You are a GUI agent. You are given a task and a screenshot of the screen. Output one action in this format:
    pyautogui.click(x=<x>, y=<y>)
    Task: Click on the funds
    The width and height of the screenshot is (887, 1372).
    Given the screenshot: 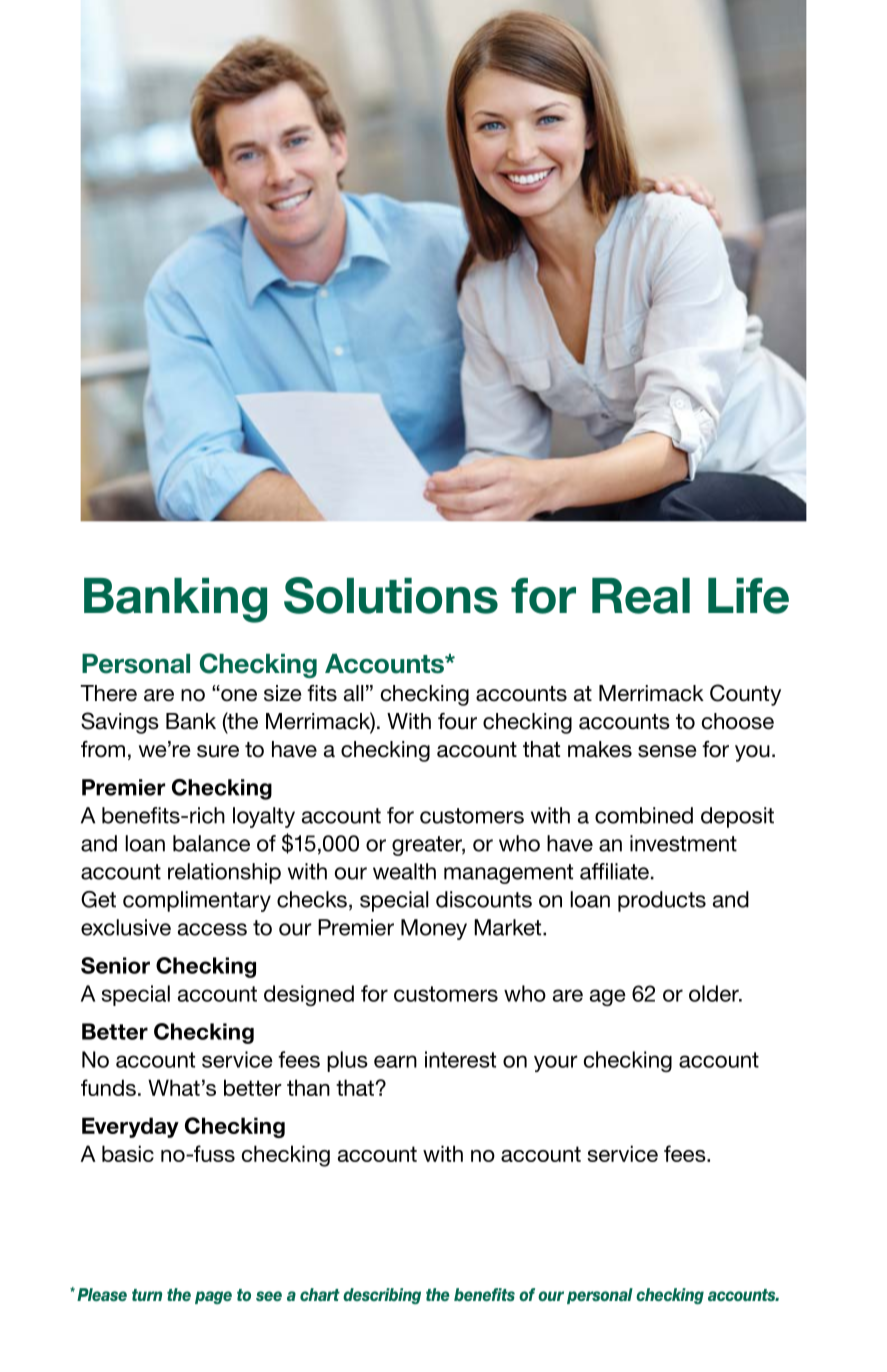 What is the action you would take?
    pyautogui.click(x=108, y=1087)
